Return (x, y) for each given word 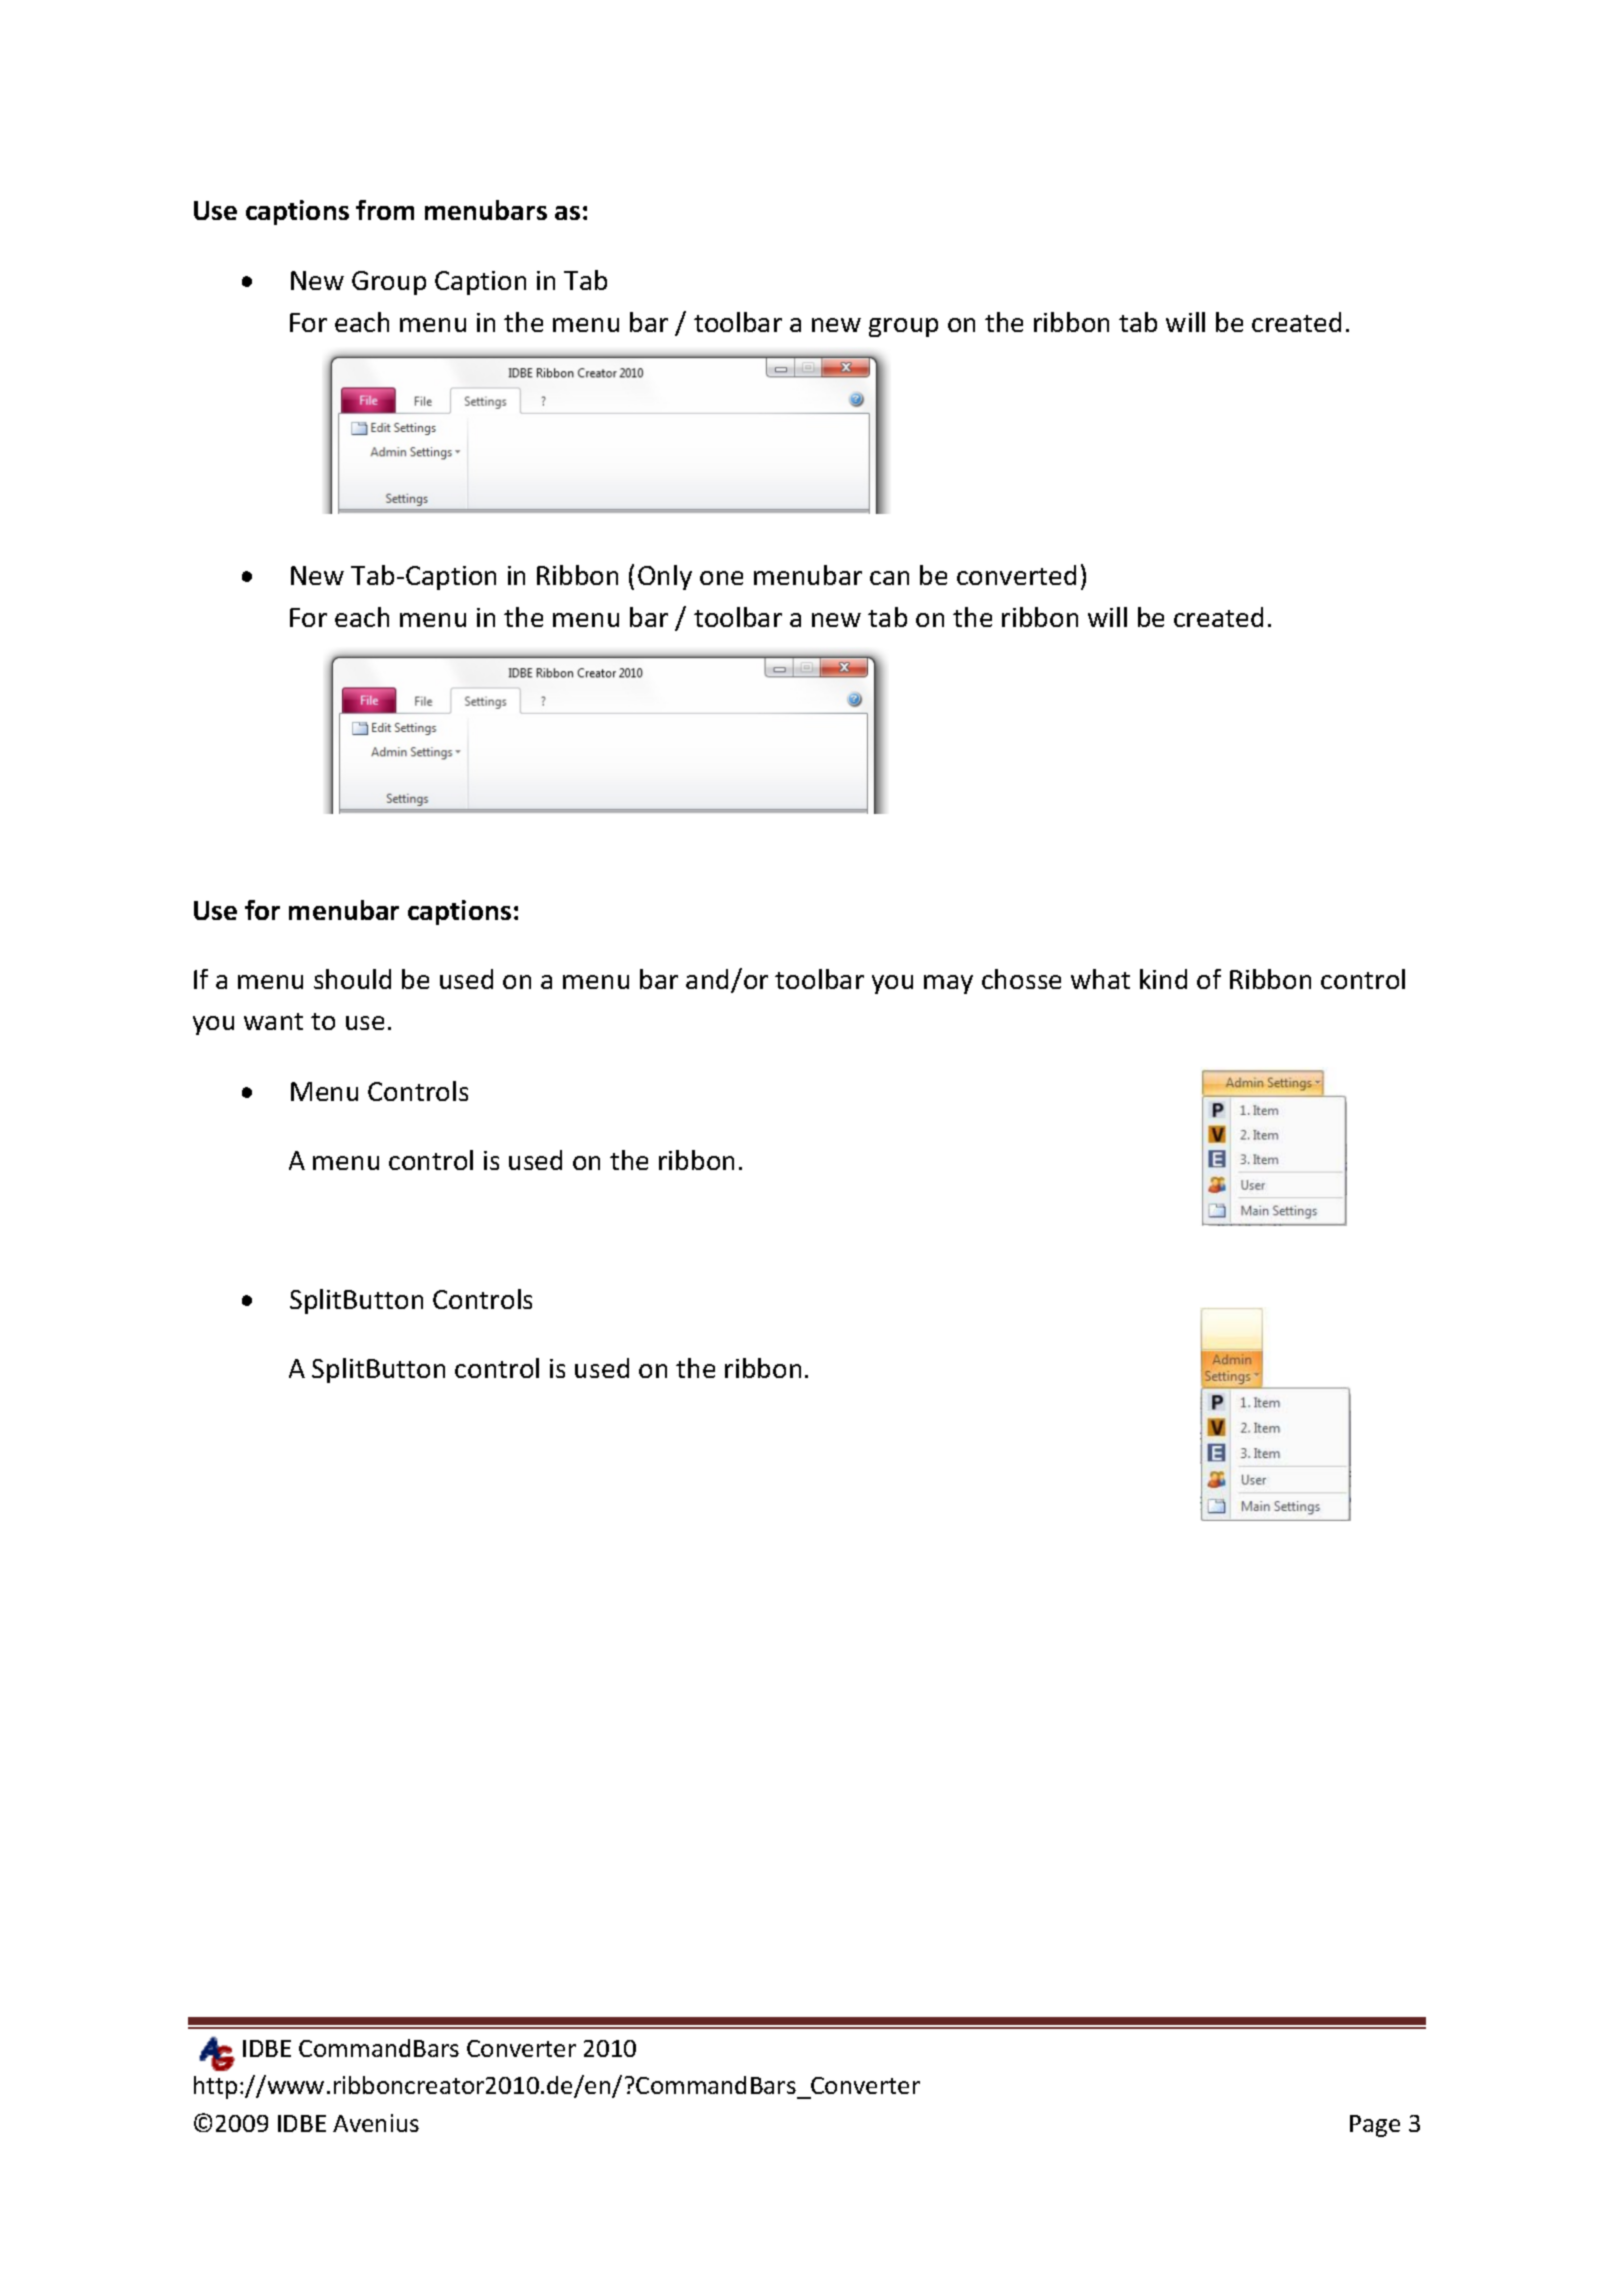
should (352, 979)
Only (665, 577)
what (1100, 979)
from (385, 210)
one (721, 578)
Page (1375, 2126)
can (889, 578)
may (948, 984)
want (273, 1021)
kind (1163, 979)
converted (1016, 575)
